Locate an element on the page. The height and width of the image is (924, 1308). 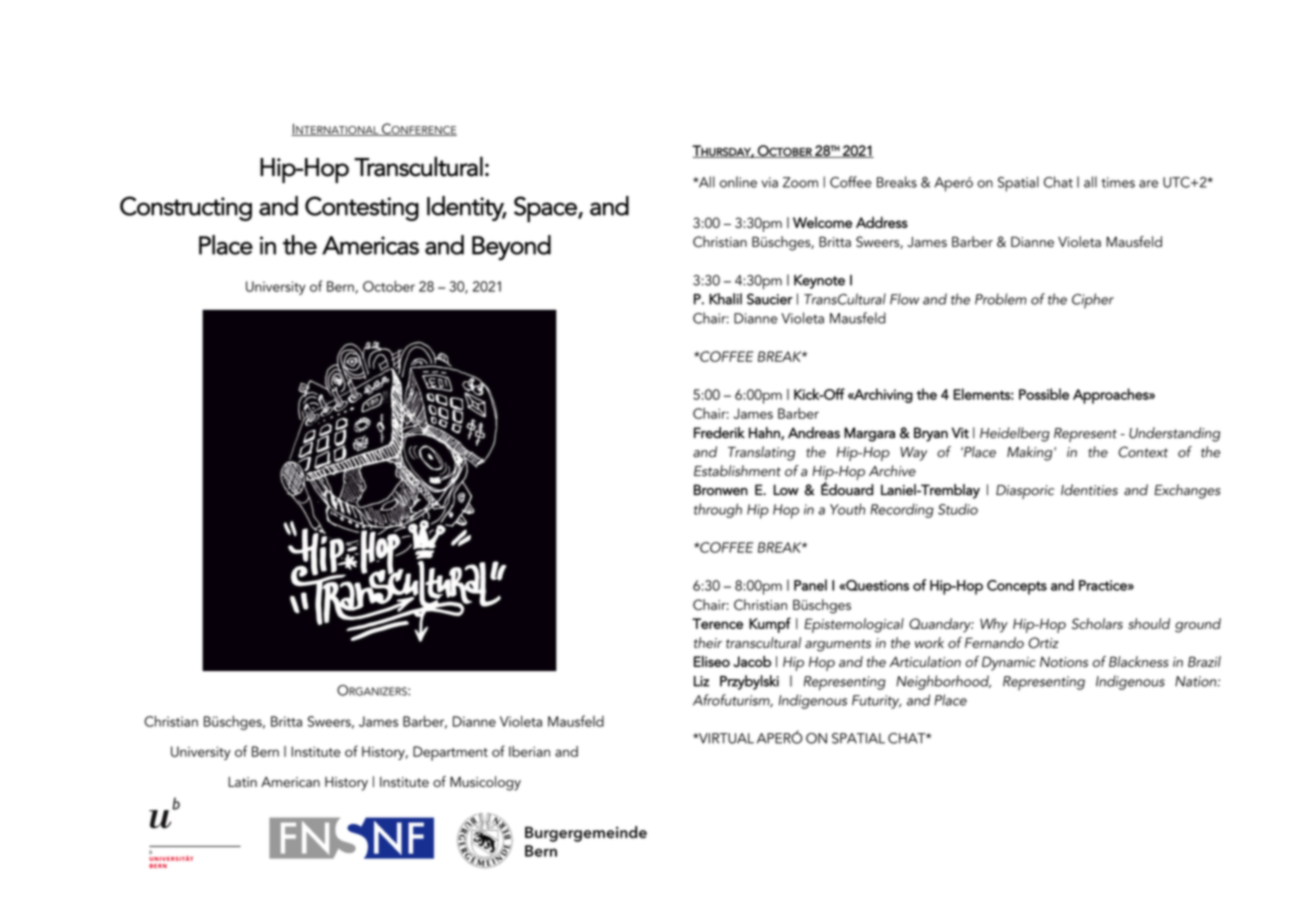
Identities is located at coordinates (1089, 490).
